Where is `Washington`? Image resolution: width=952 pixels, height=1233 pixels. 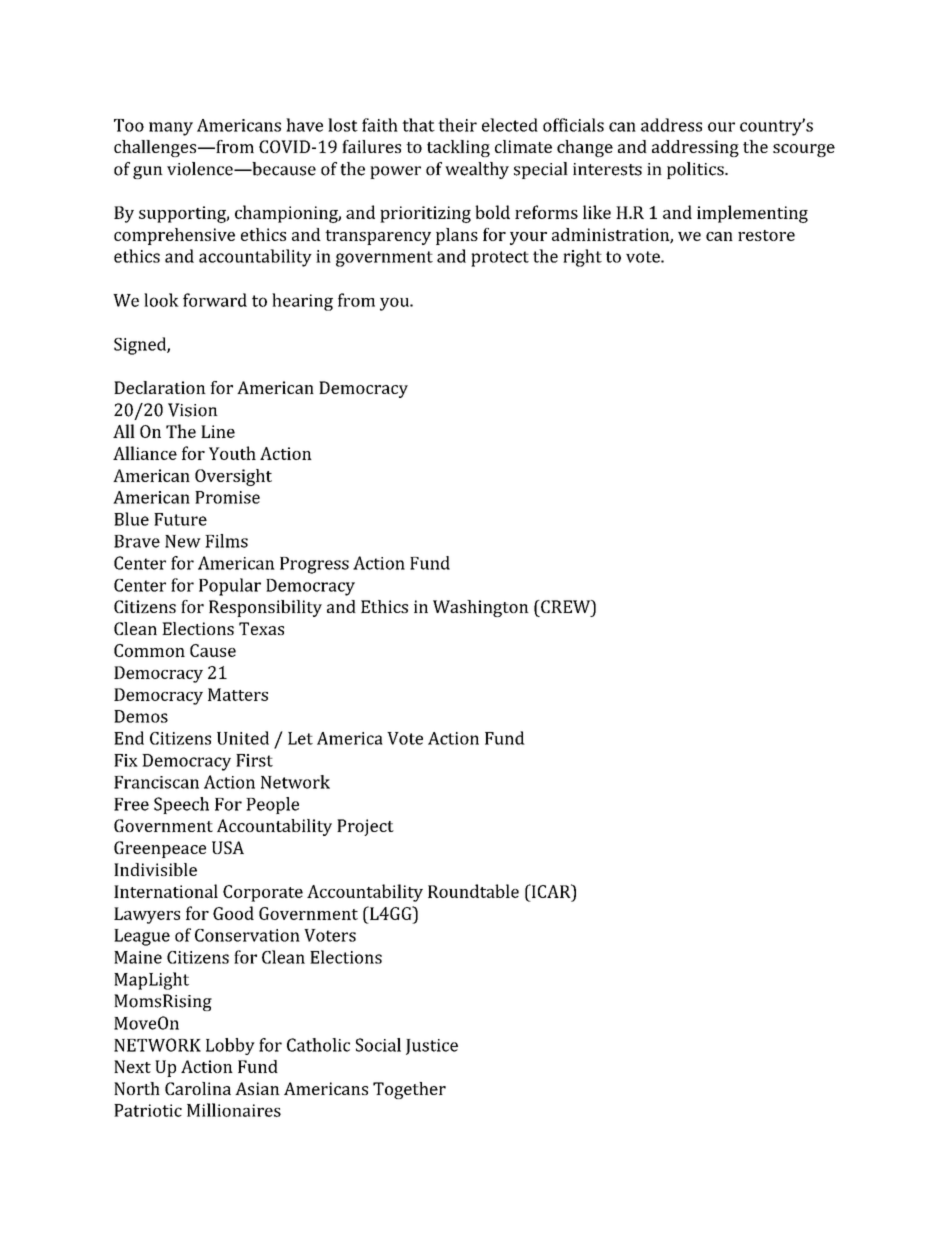 Washington is located at coordinates (481, 608).
